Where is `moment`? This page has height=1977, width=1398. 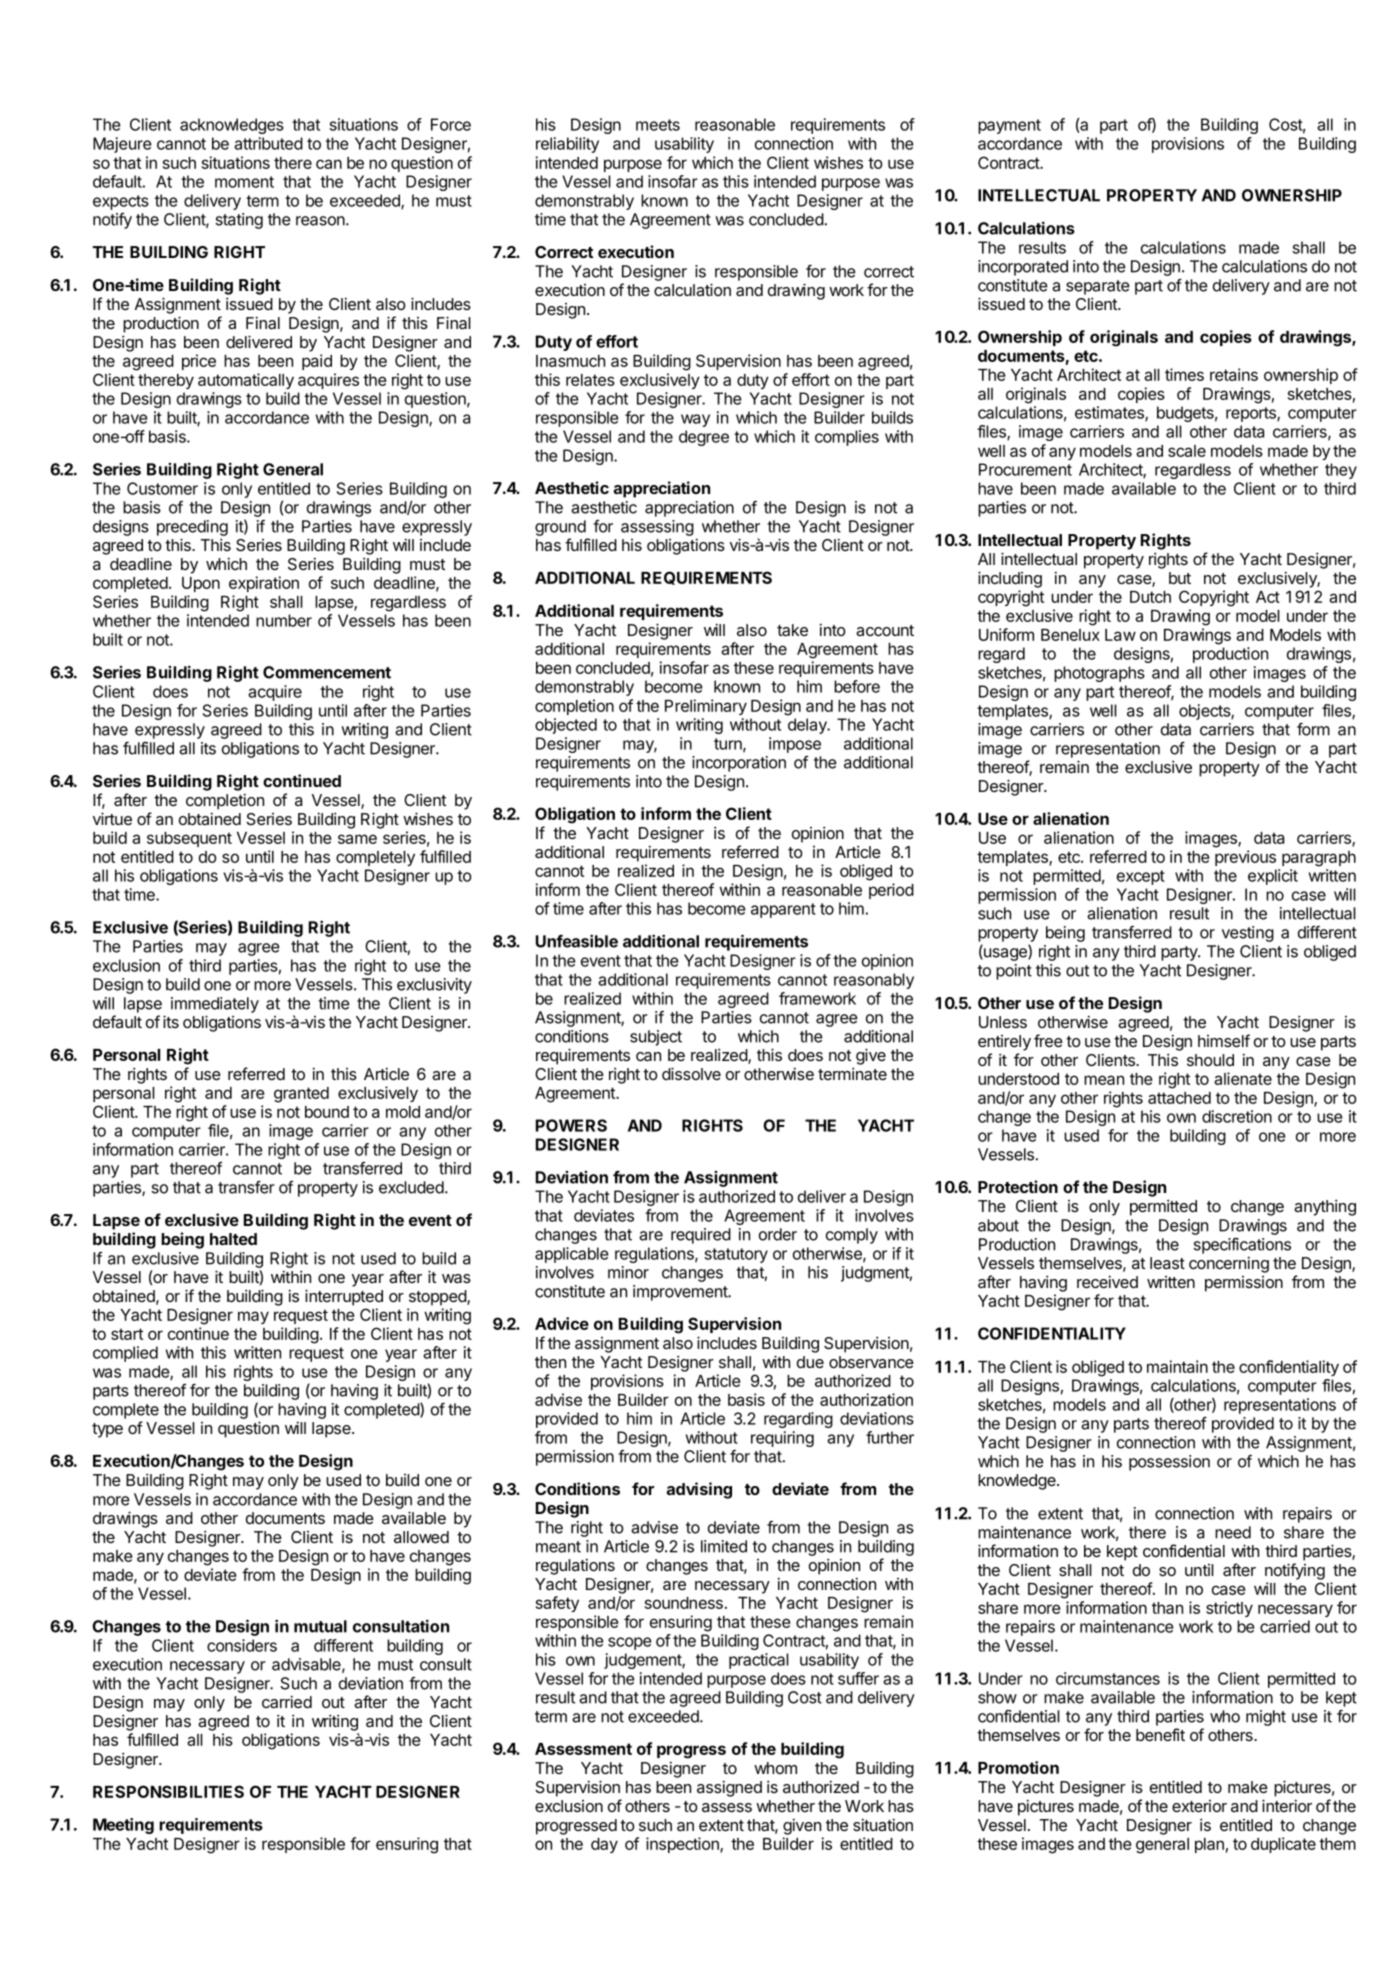
moment is located at coordinates (244, 182).
